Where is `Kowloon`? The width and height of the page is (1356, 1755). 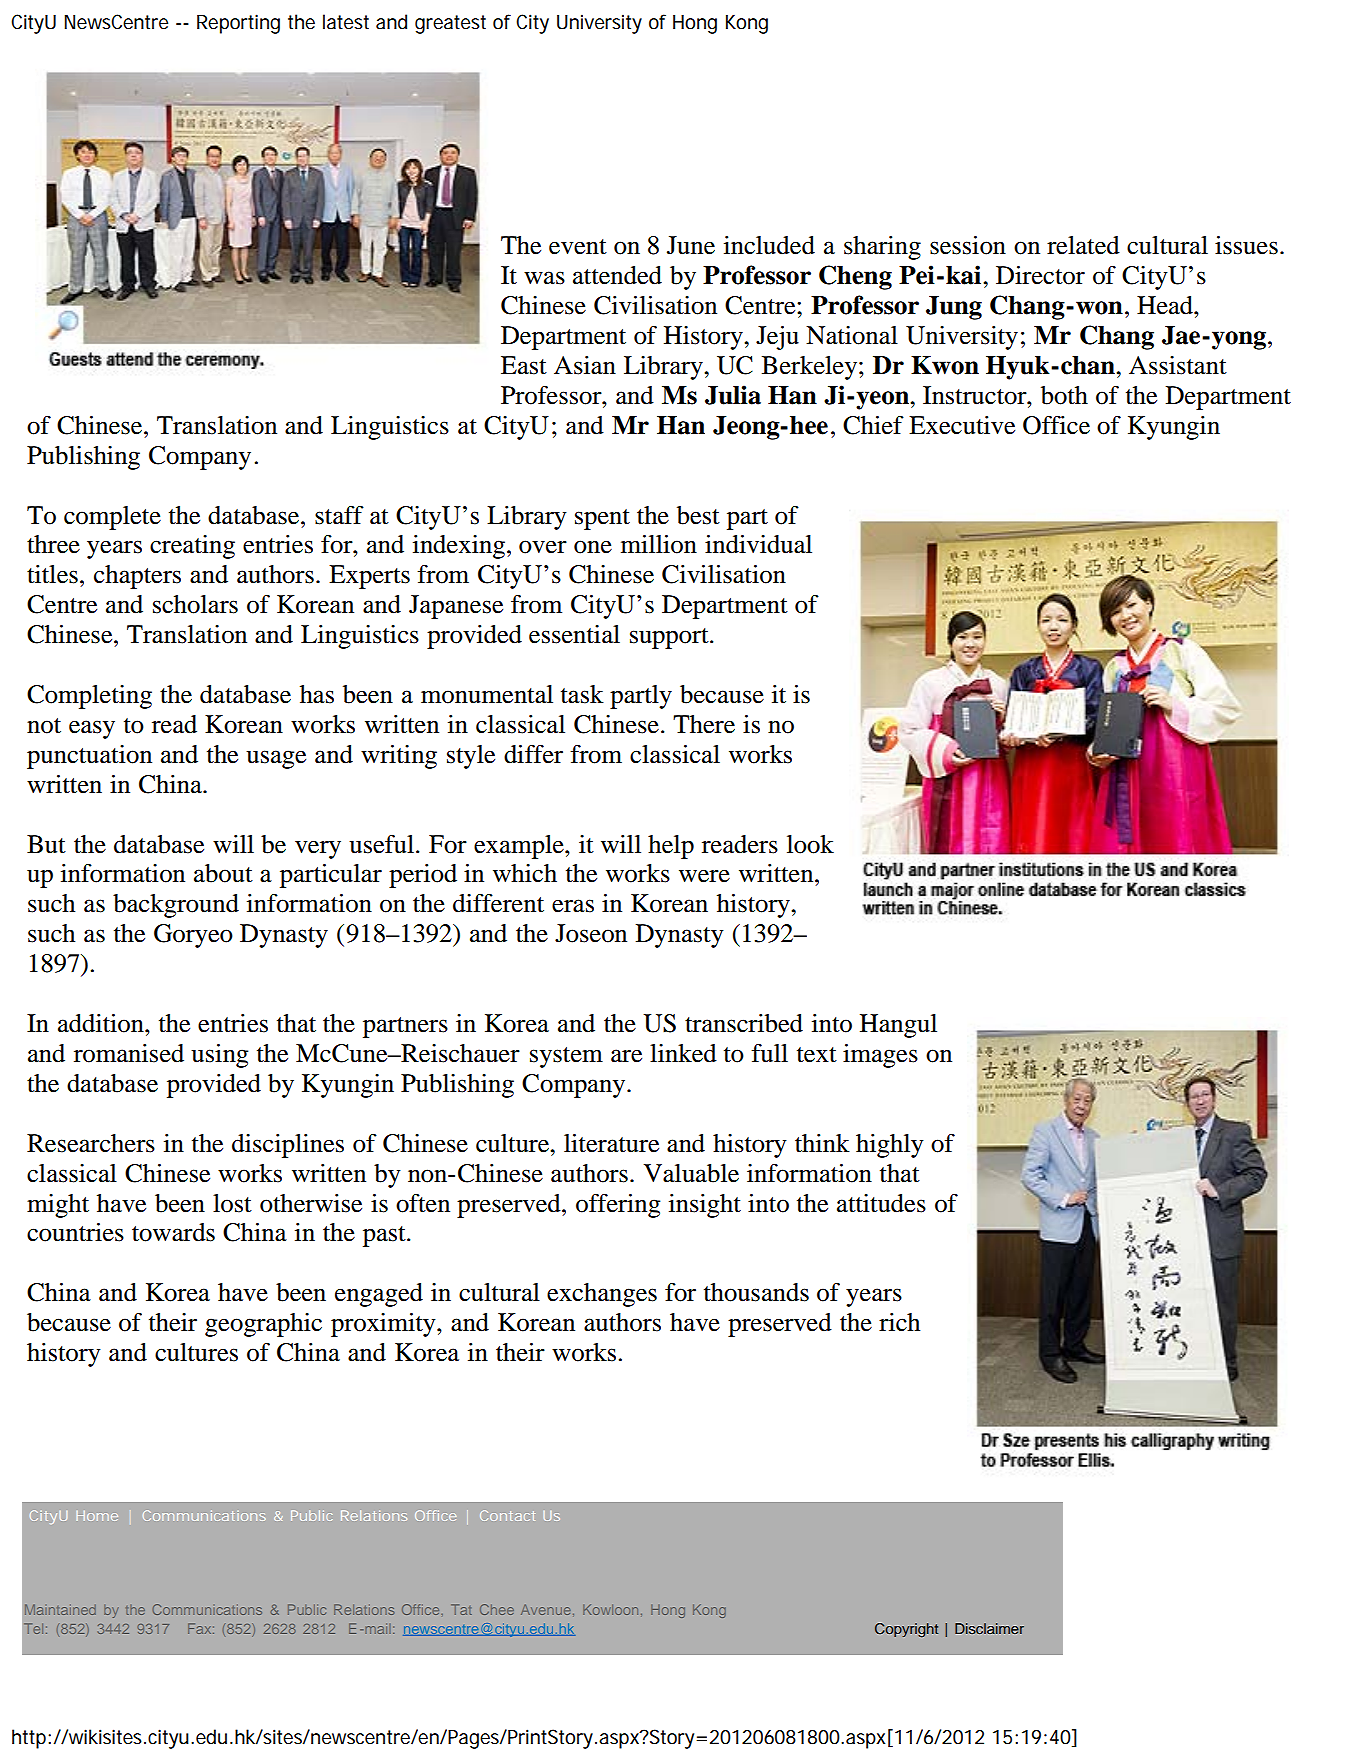 Kowloon is located at coordinates (610, 1609).
